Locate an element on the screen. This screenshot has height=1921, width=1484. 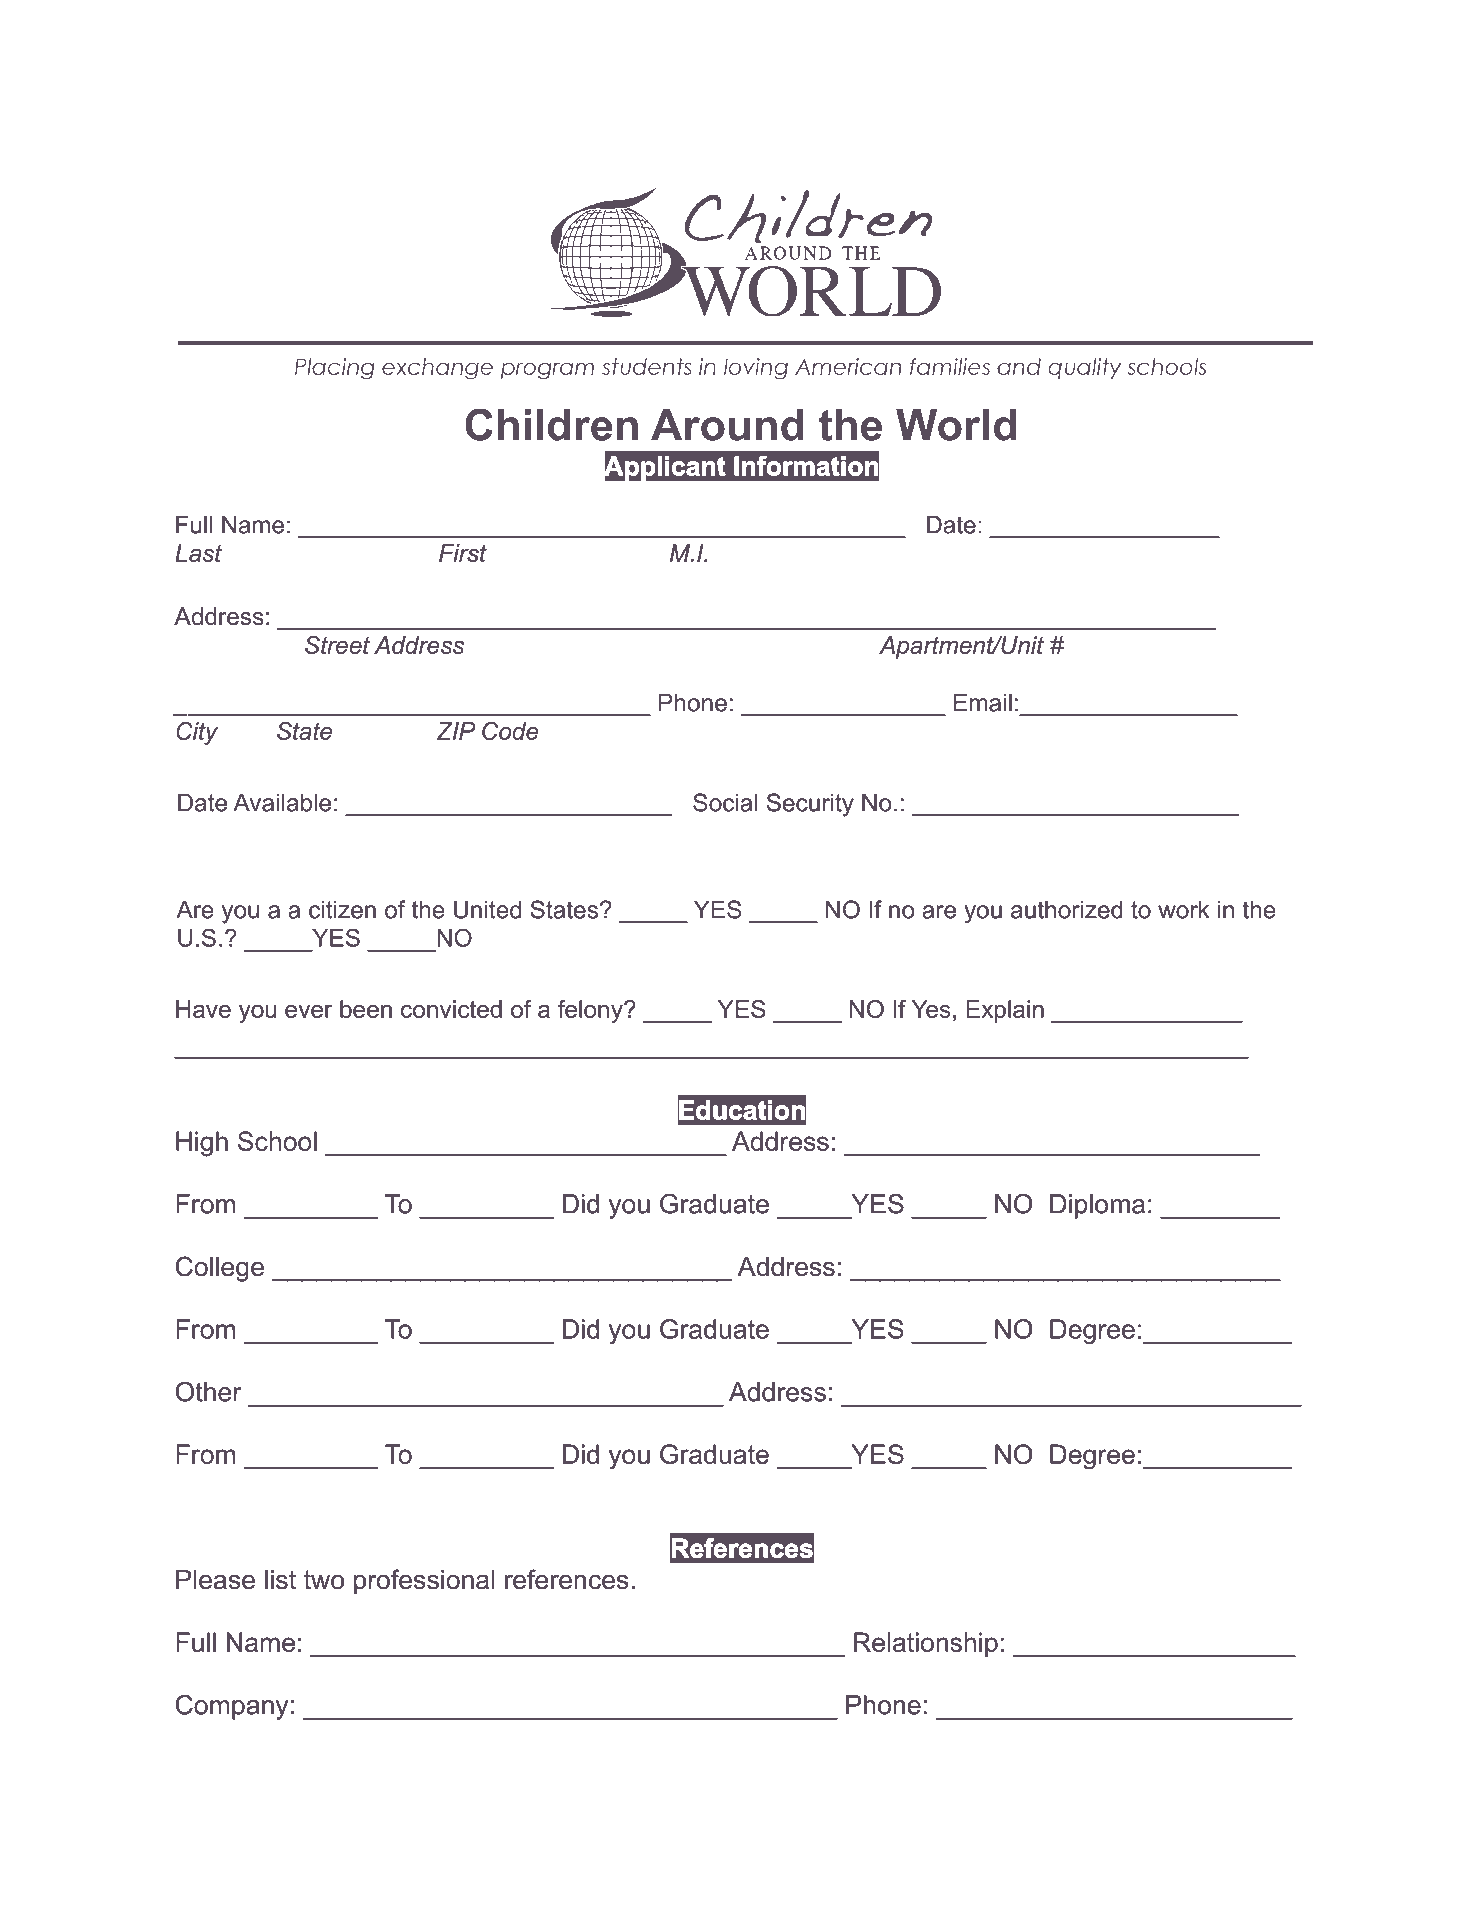
professional is located at coordinates (424, 1582).
